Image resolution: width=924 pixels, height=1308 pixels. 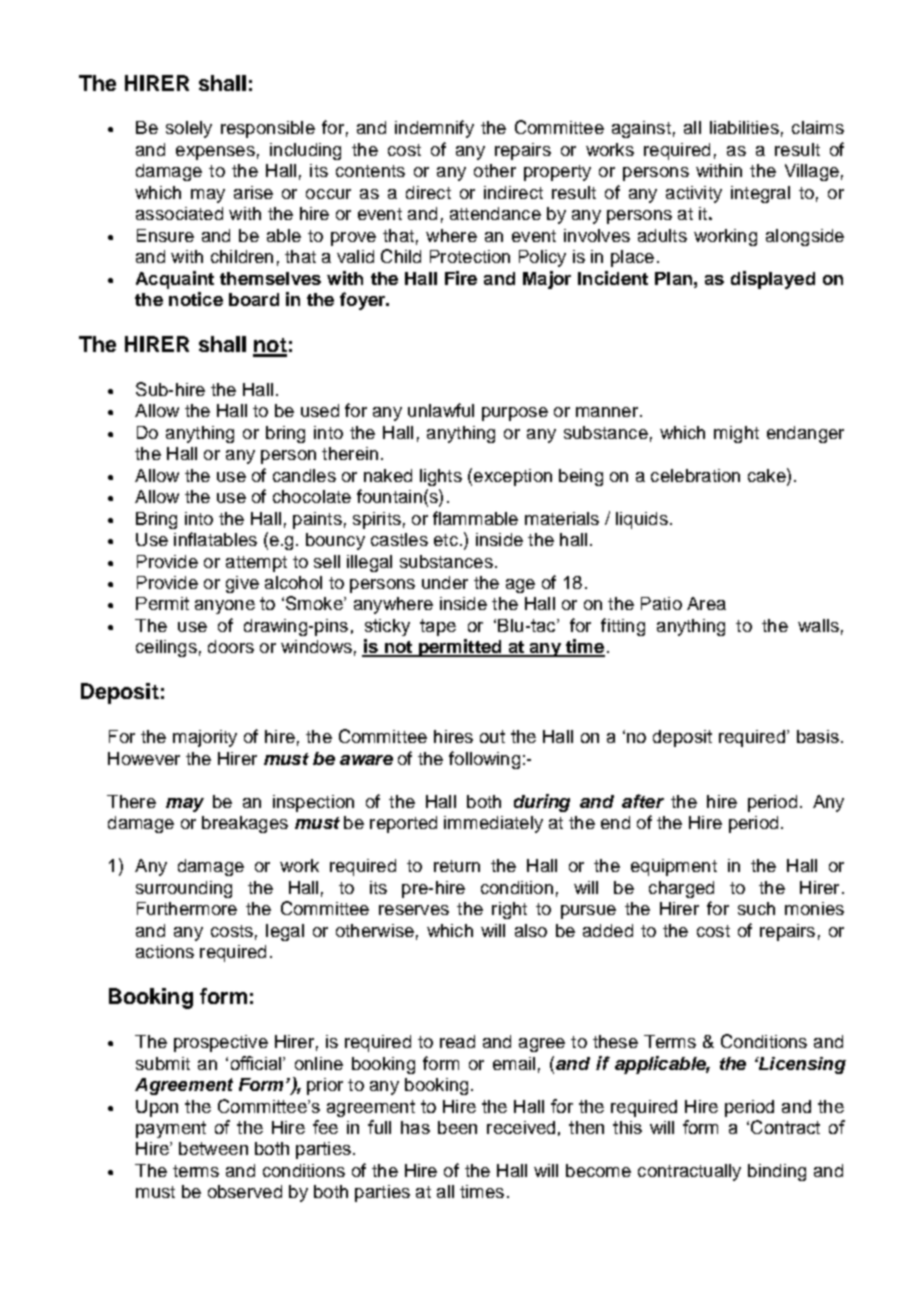 I want to click on expenses, so click(x=215, y=153).
